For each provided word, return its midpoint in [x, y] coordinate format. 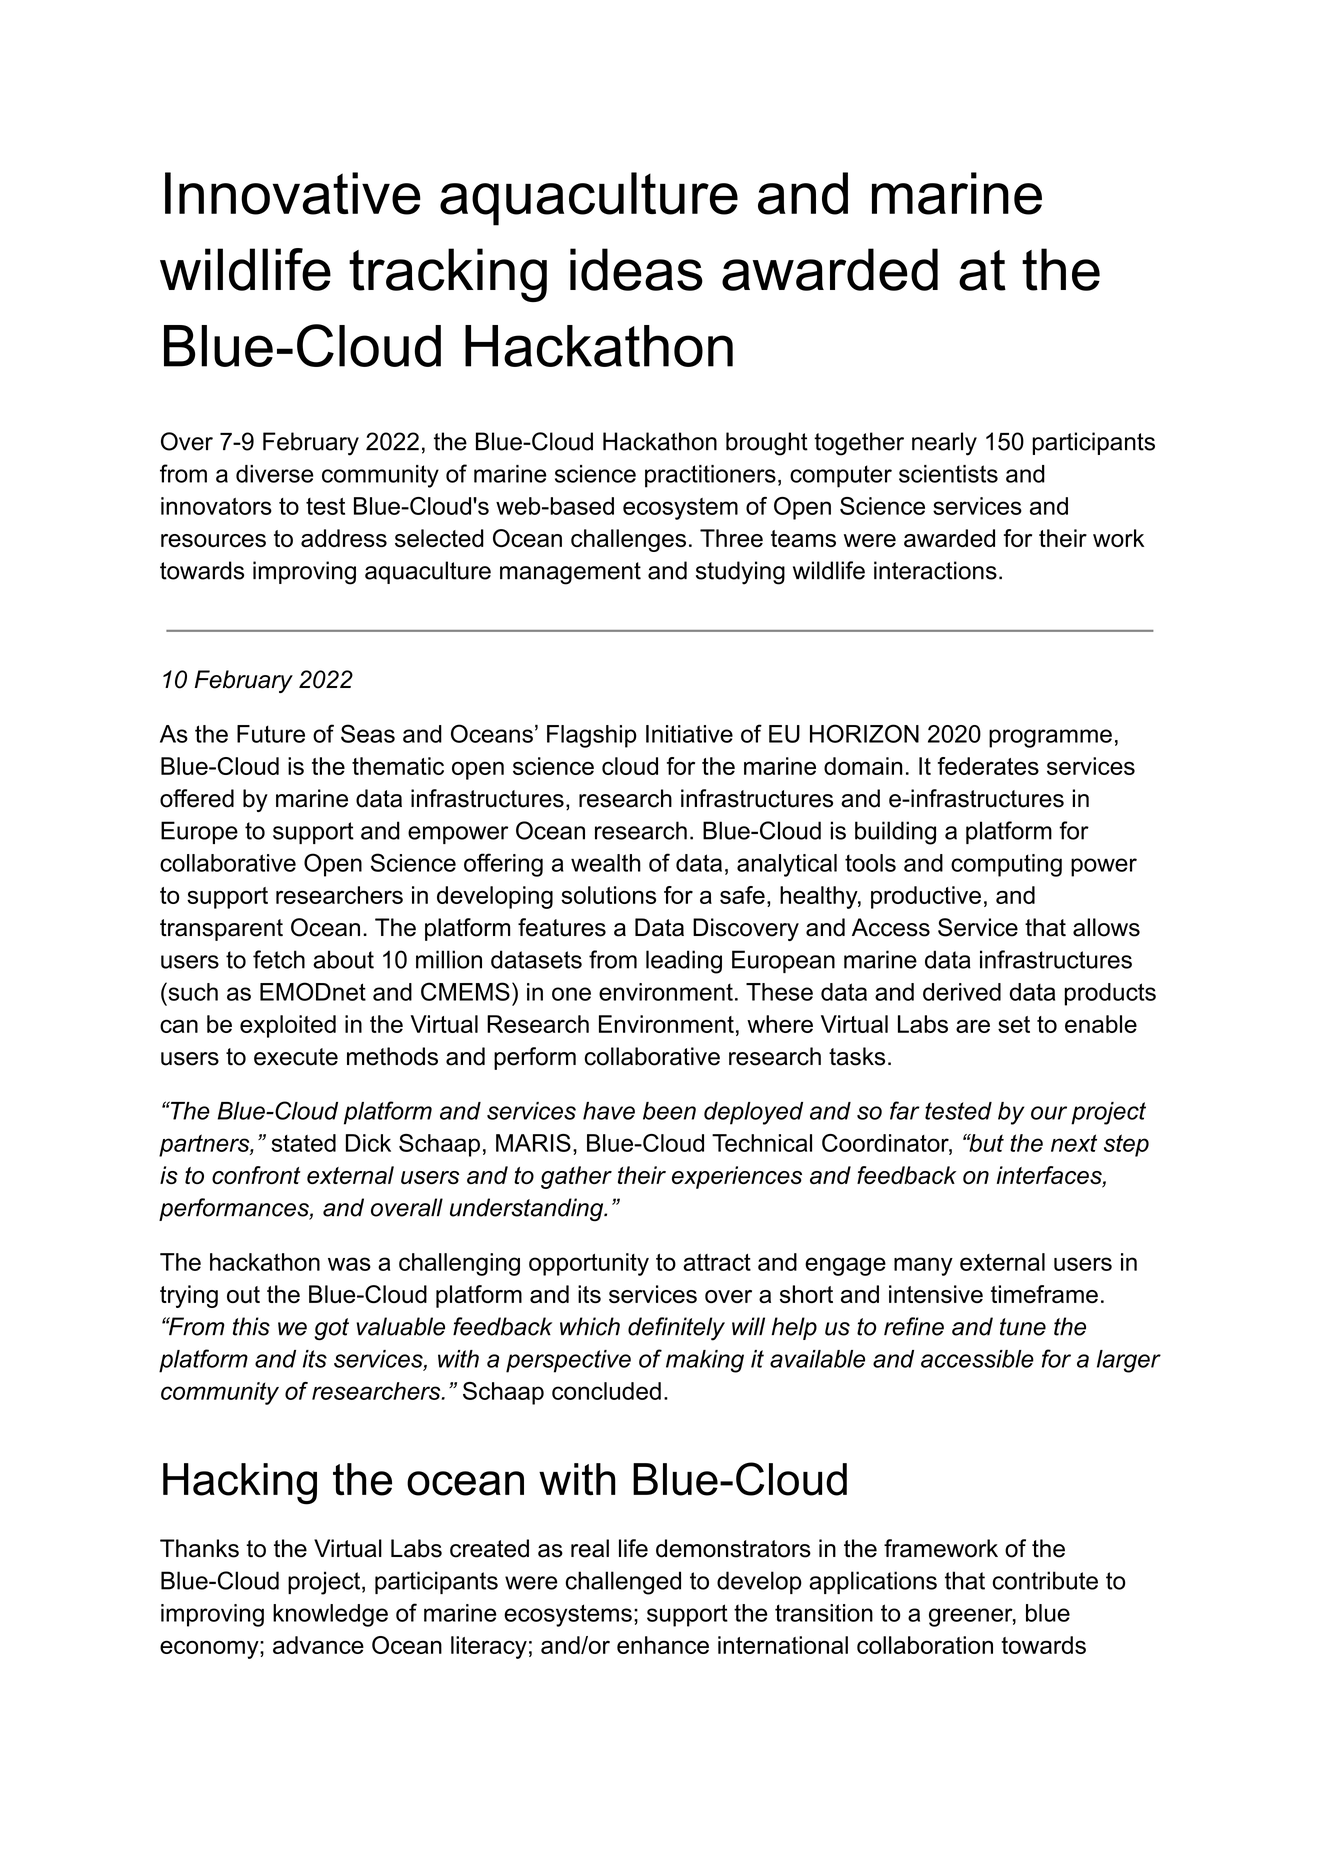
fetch [279, 959]
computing [1006, 865]
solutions [608, 895]
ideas [636, 269]
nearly [944, 444]
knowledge [330, 1615]
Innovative [293, 193]
